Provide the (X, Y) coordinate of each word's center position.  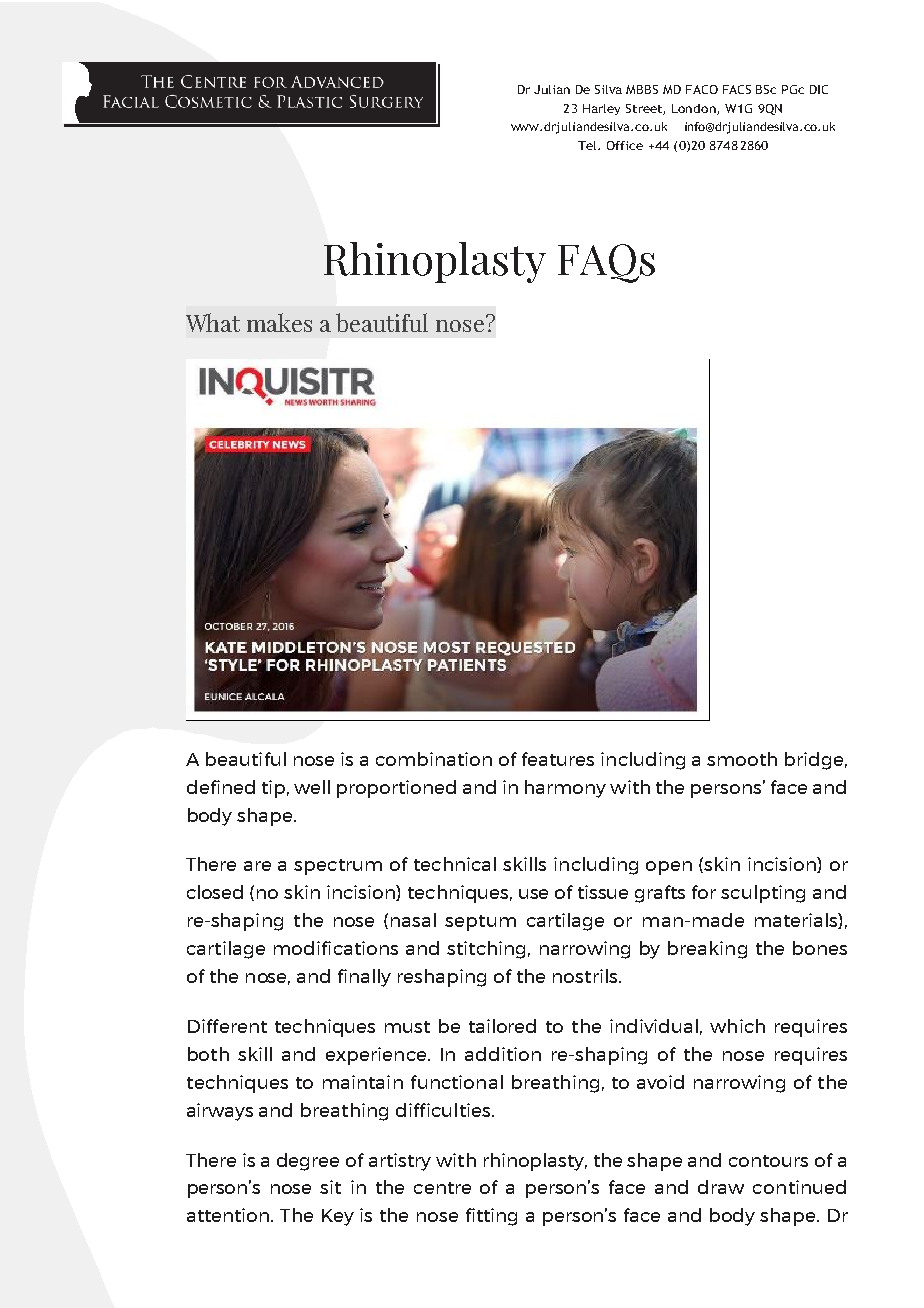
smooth (742, 759)
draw (721, 1187)
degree (308, 1162)
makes (279, 322)
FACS (737, 89)
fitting (491, 1217)
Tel (588, 145)
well (312, 787)
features (558, 759)
